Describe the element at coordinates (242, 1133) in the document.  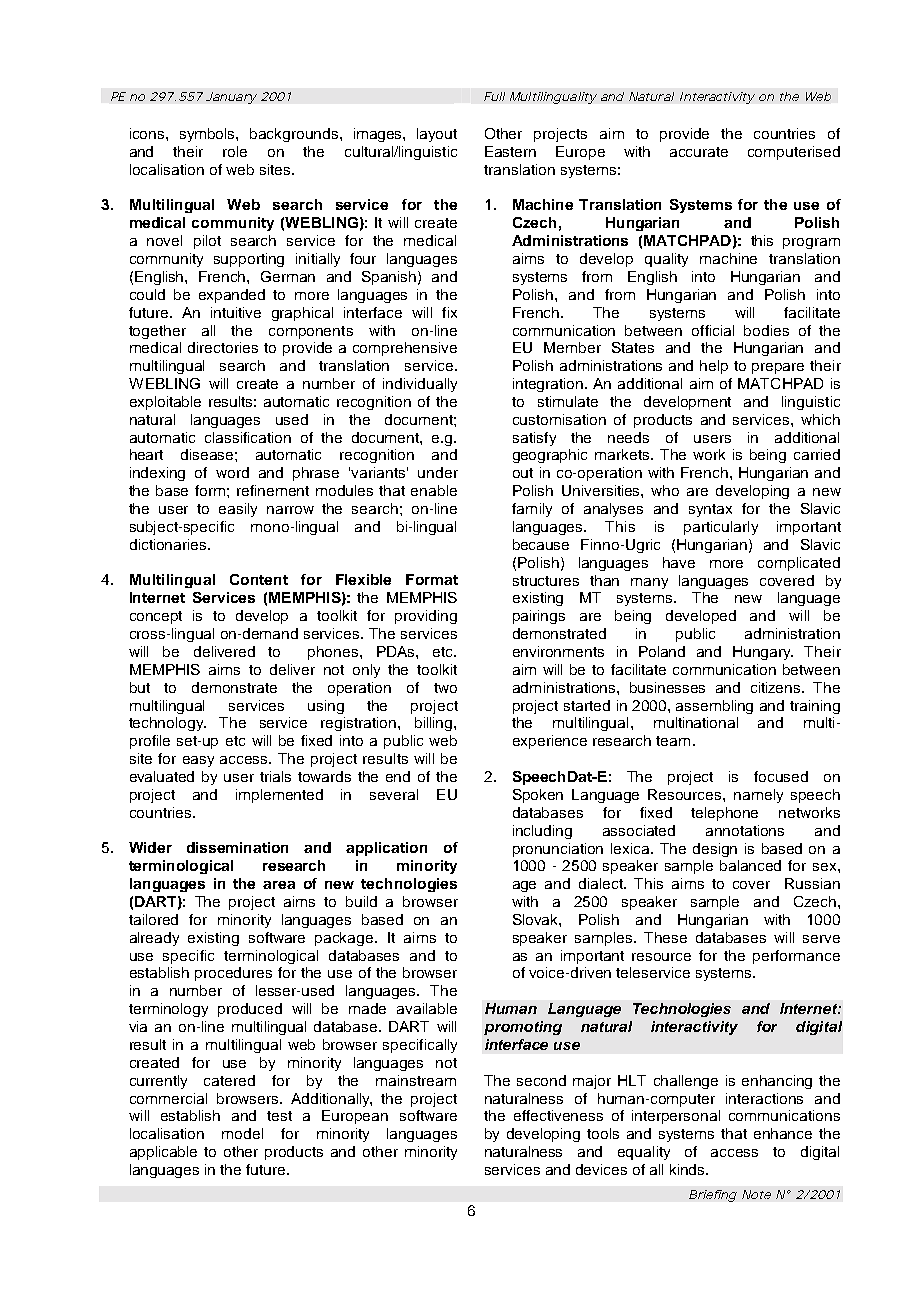
I see `model` at that location.
